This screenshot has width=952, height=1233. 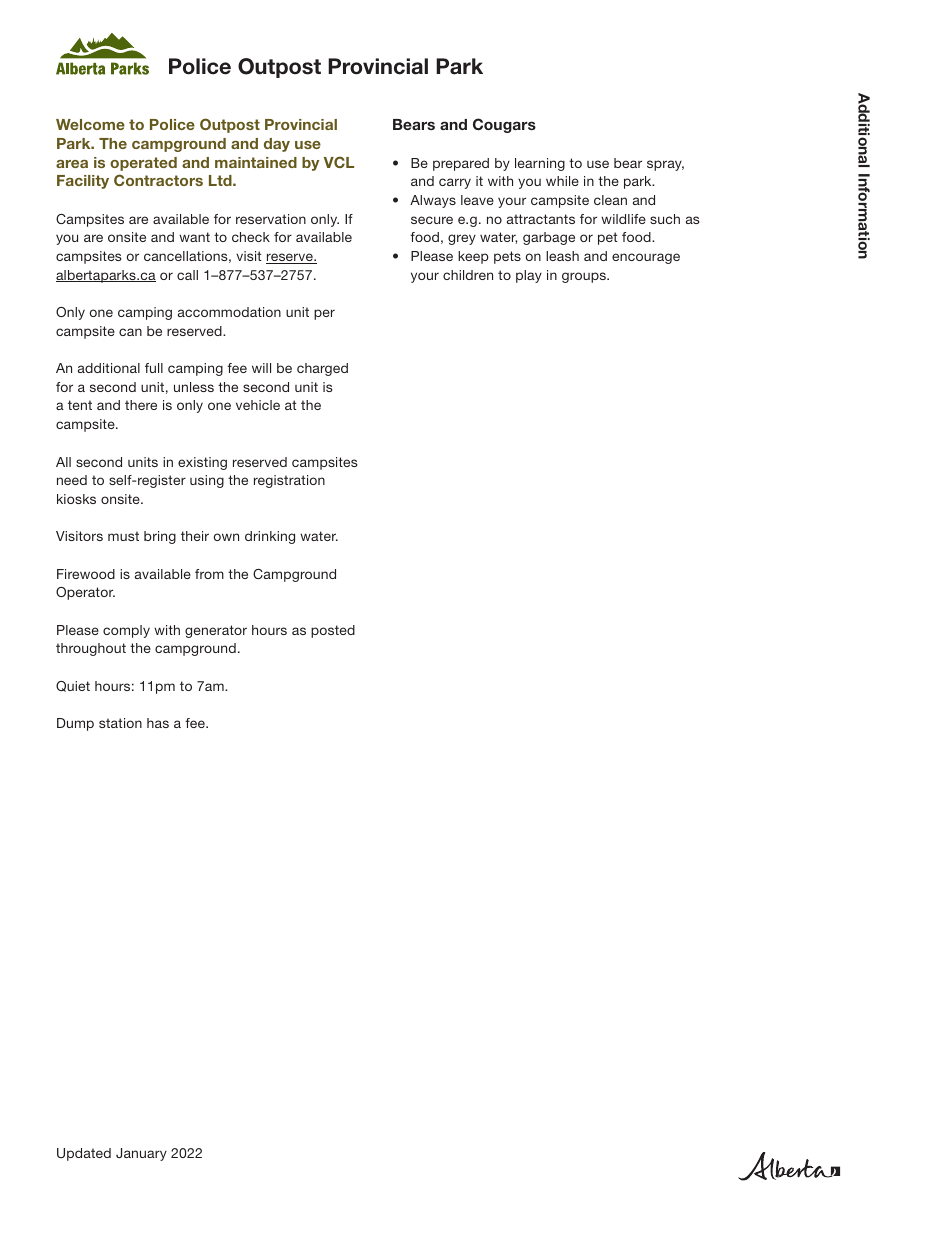 What do you see at coordinates (143, 164) in the screenshot?
I see `operated` at bounding box center [143, 164].
